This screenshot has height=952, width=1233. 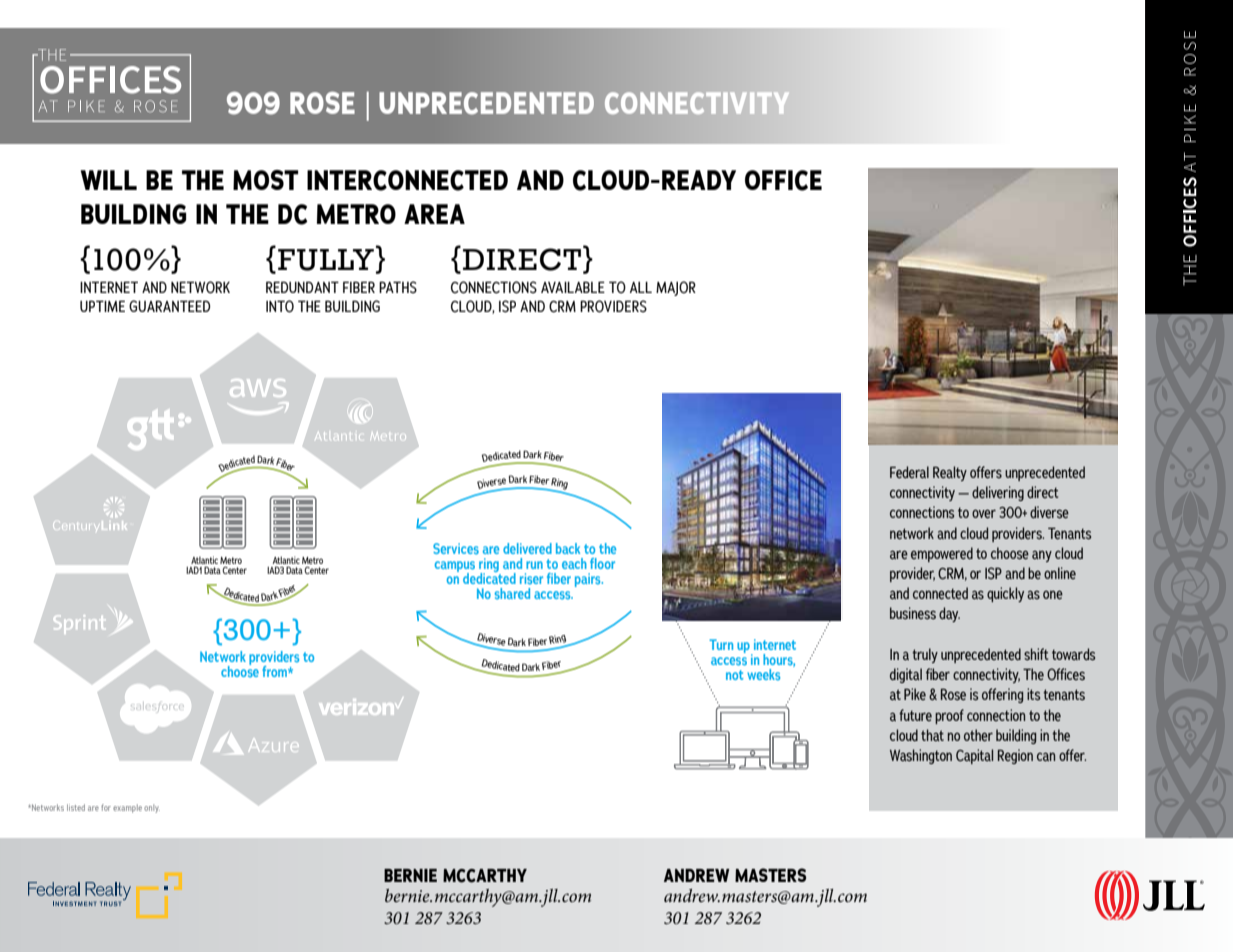 I want to click on pairs, so click(x=589, y=580).
